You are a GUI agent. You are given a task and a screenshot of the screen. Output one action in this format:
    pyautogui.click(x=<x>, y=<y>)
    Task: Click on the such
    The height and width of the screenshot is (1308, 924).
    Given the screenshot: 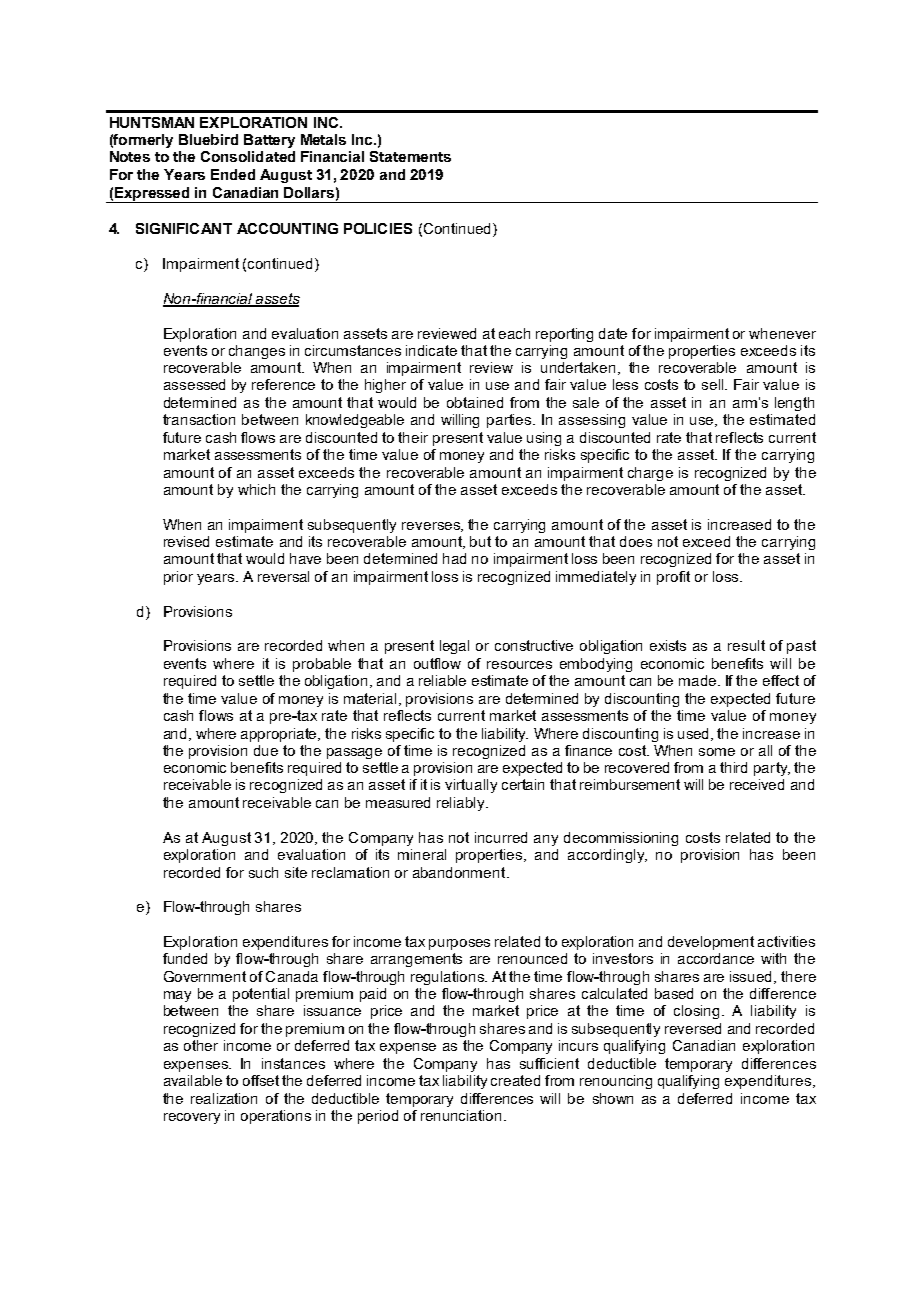 What is the action you would take?
    pyautogui.click(x=263, y=872)
